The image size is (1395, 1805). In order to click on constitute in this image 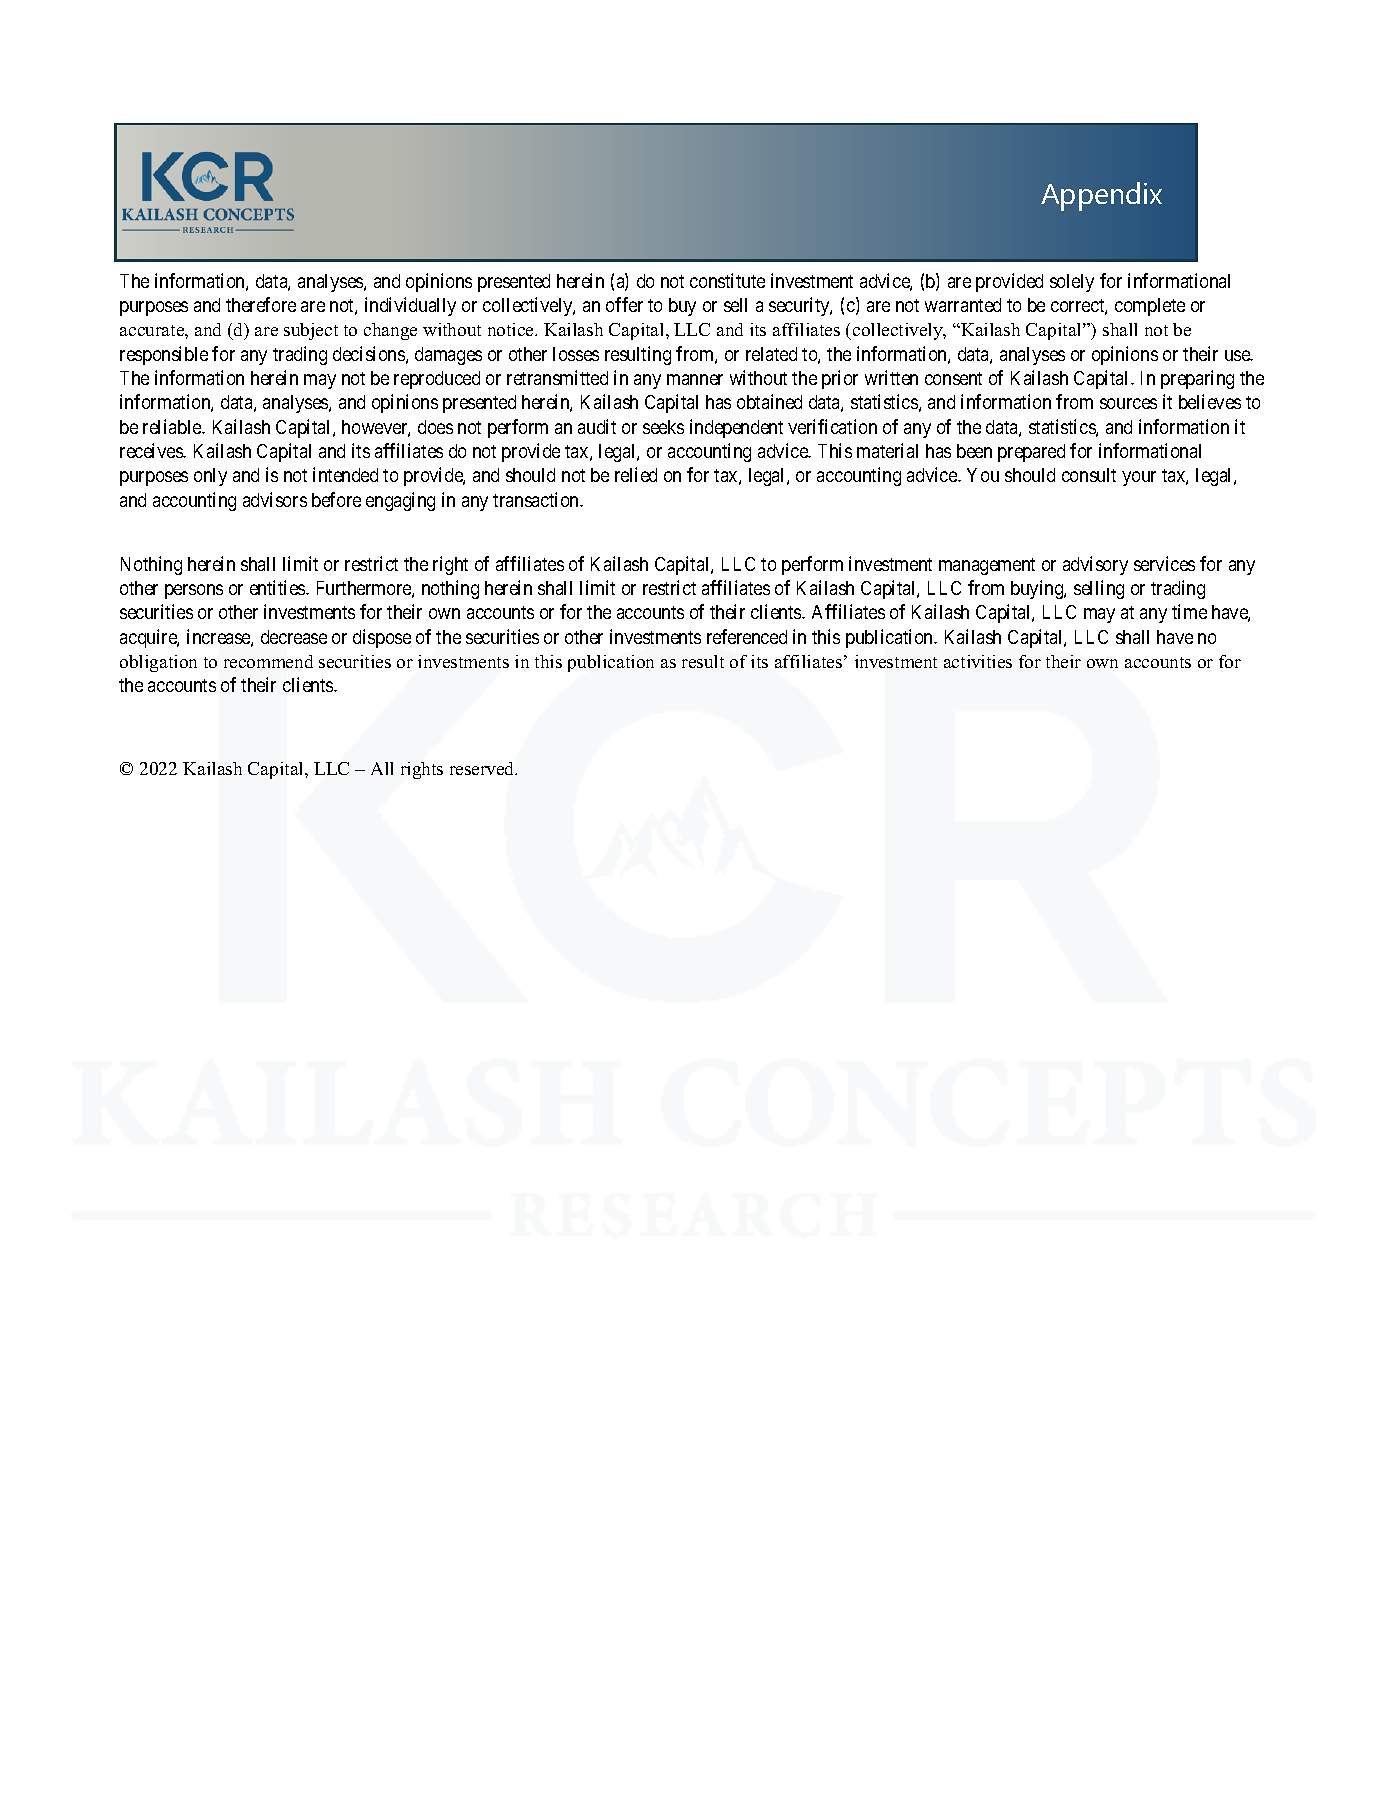, I will do `click(727, 280)`.
